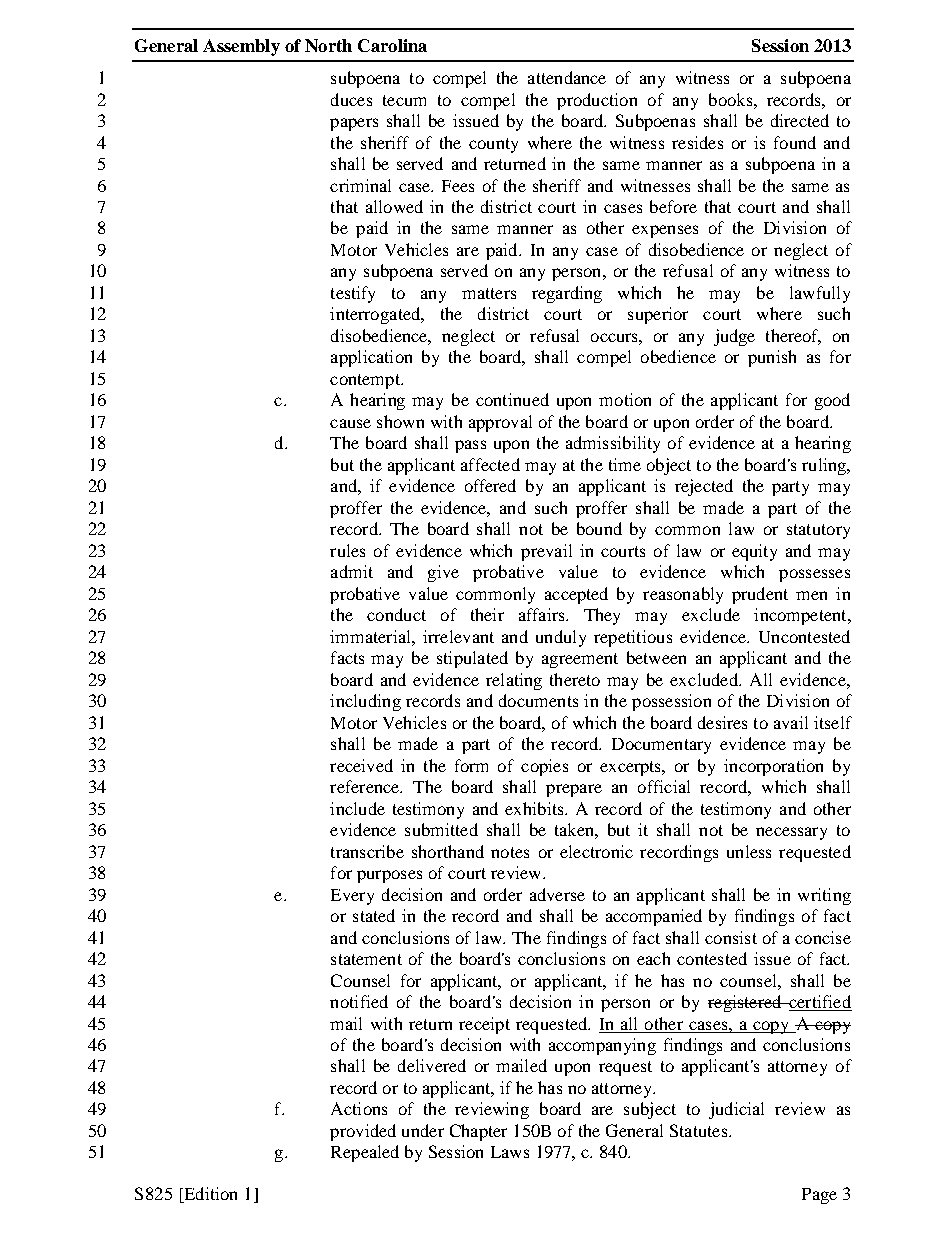 The height and width of the page is (1233, 952). What do you see at coordinates (736, 1110) in the page?
I see `judicial` at bounding box center [736, 1110].
